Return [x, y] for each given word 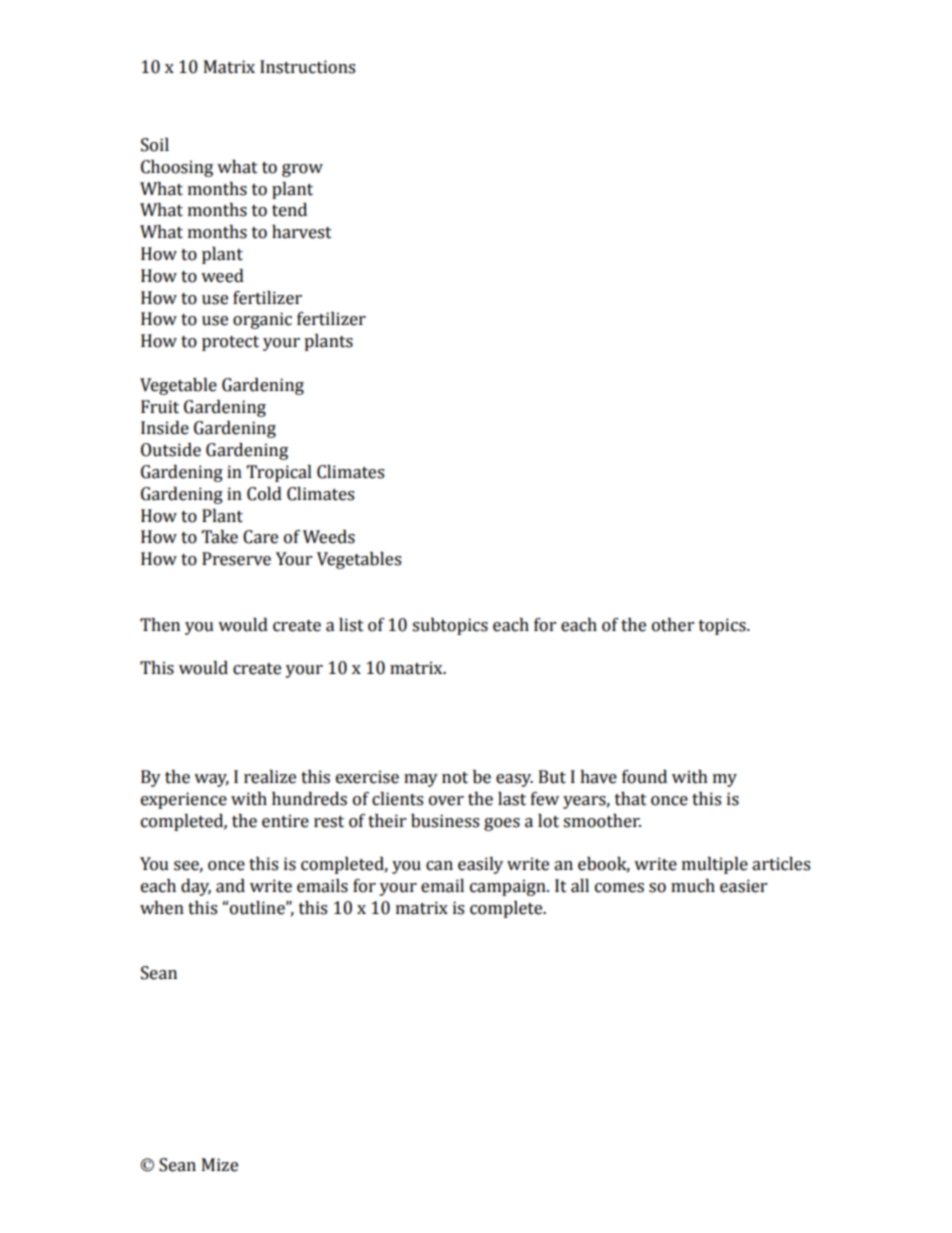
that [631, 799]
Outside [171, 450]
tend [289, 210]
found [644, 777]
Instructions [307, 67]
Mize [220, 1165]
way [211, 780]
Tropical [279, 473]
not [455, 778]
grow [302, 170]
